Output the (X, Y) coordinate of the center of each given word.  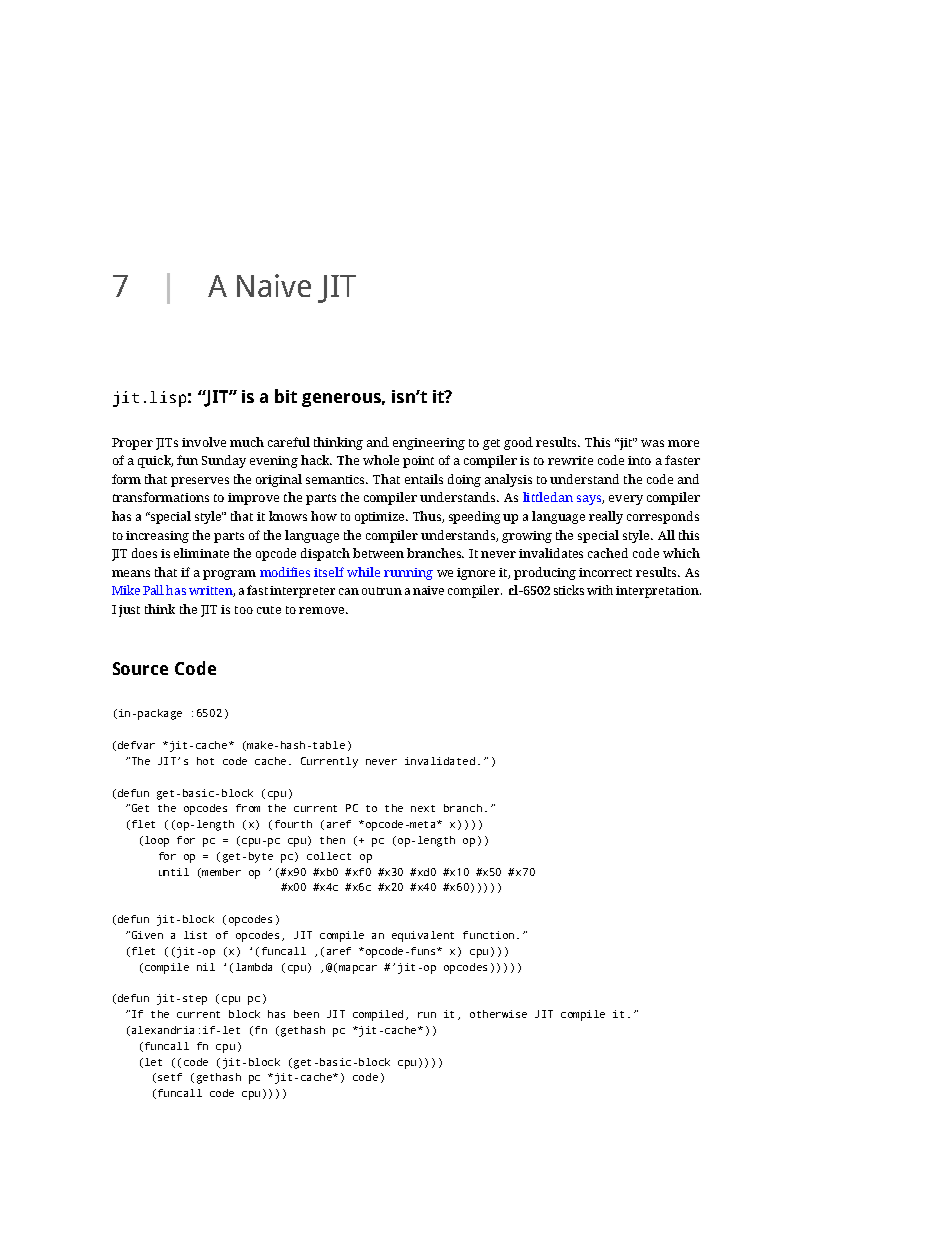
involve (204, 442)
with (600, 590)
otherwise (498, 1014)
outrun (382, 591)
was (652, 443)
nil (206, 967)
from (248, 808)
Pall (155, 590)
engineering (429, 444)
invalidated (440, 761)
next (423, 808)
